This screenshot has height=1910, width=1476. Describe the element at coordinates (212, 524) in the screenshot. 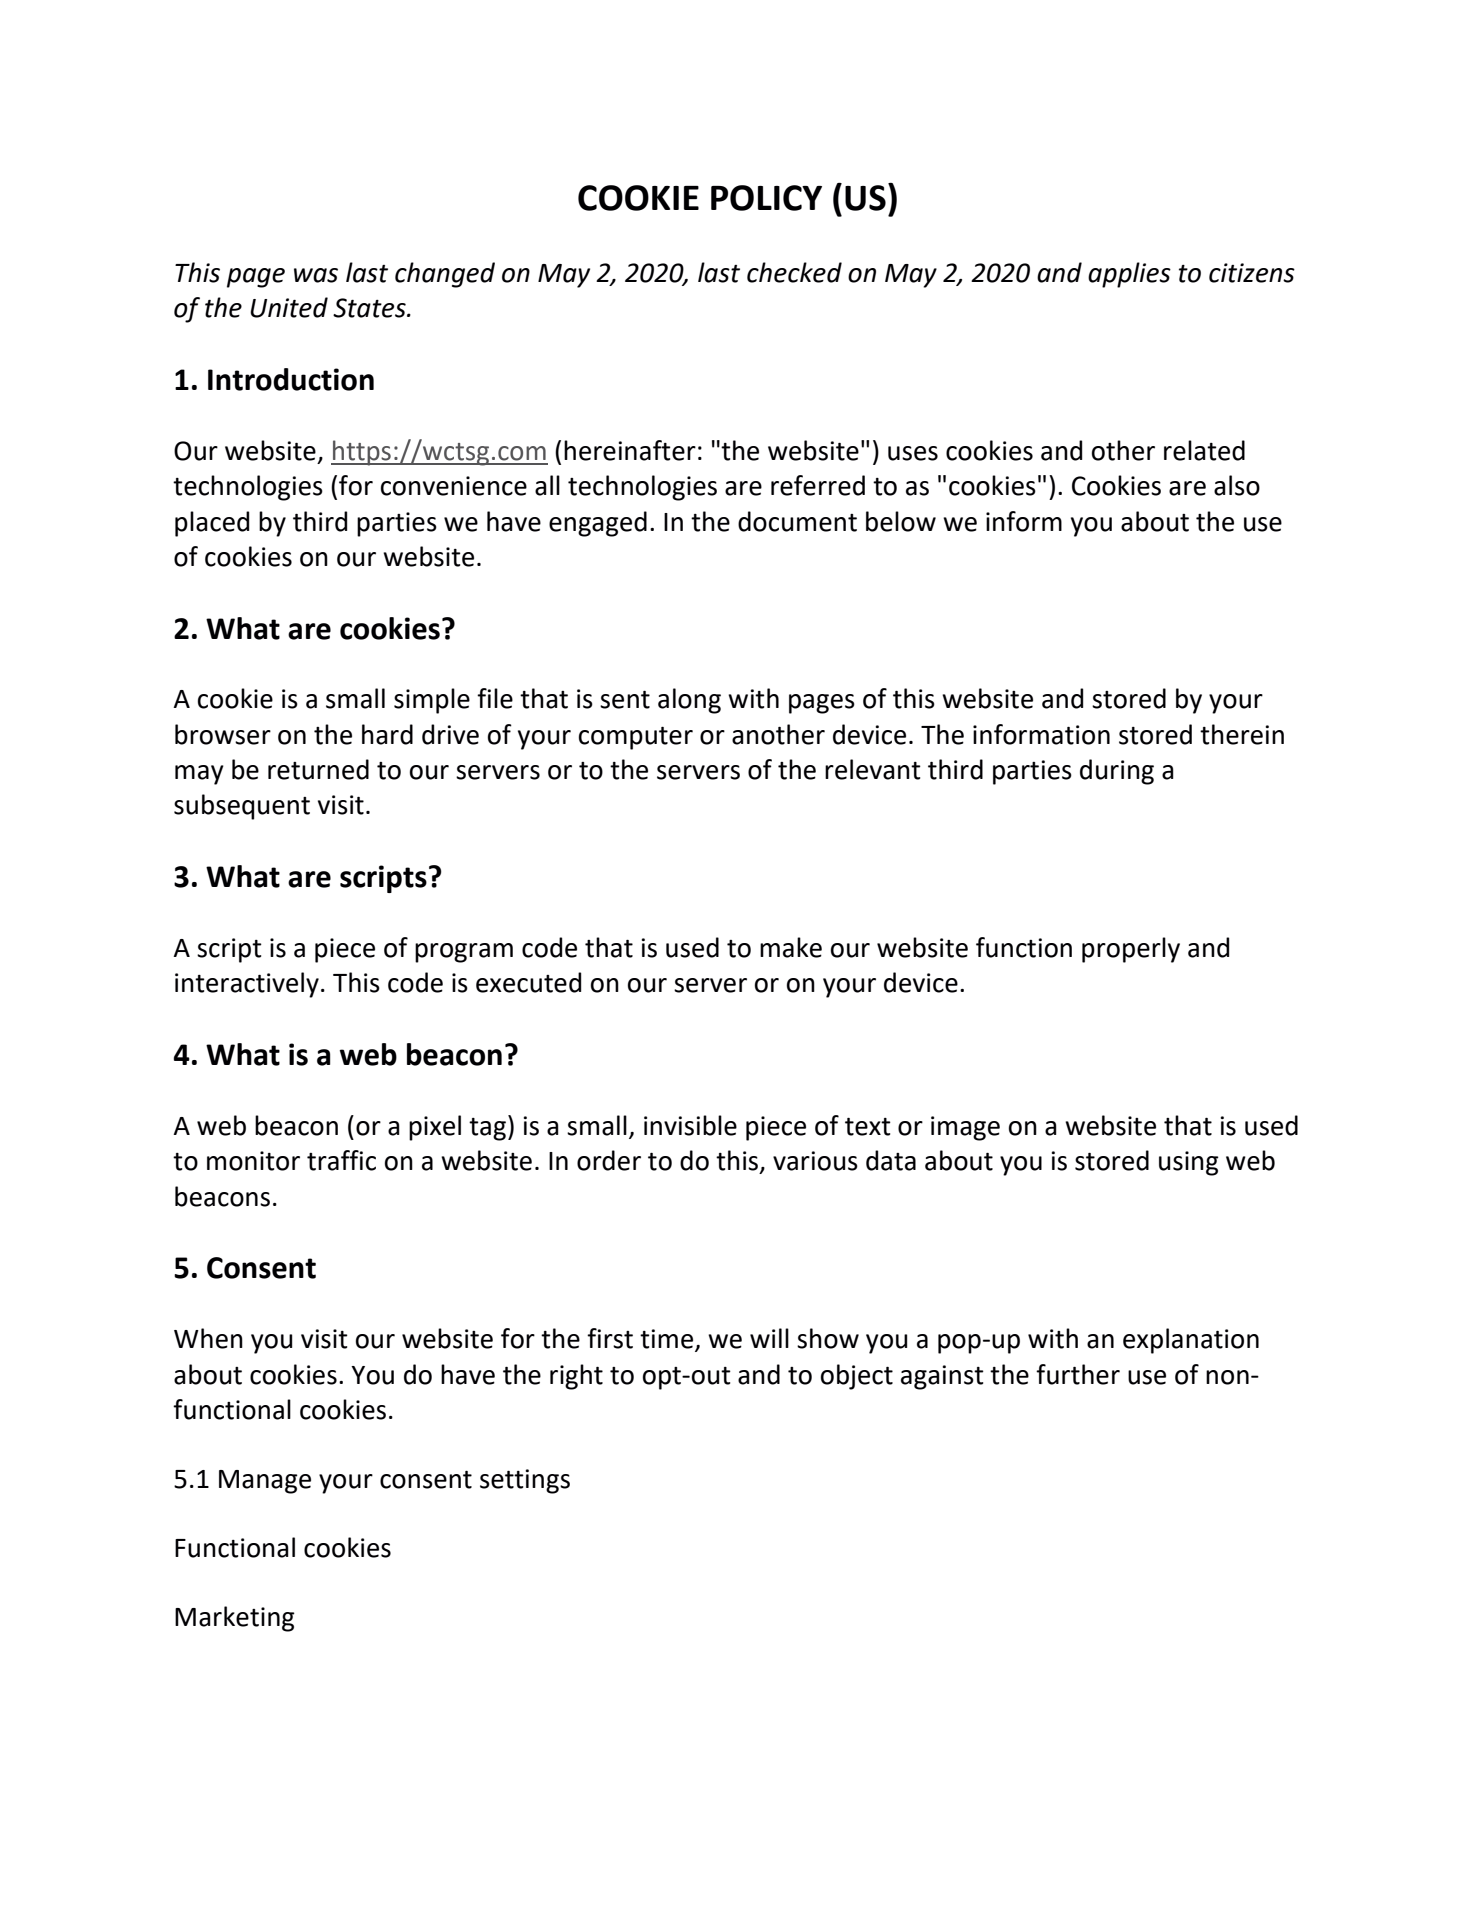

I see `placed` at that location.
